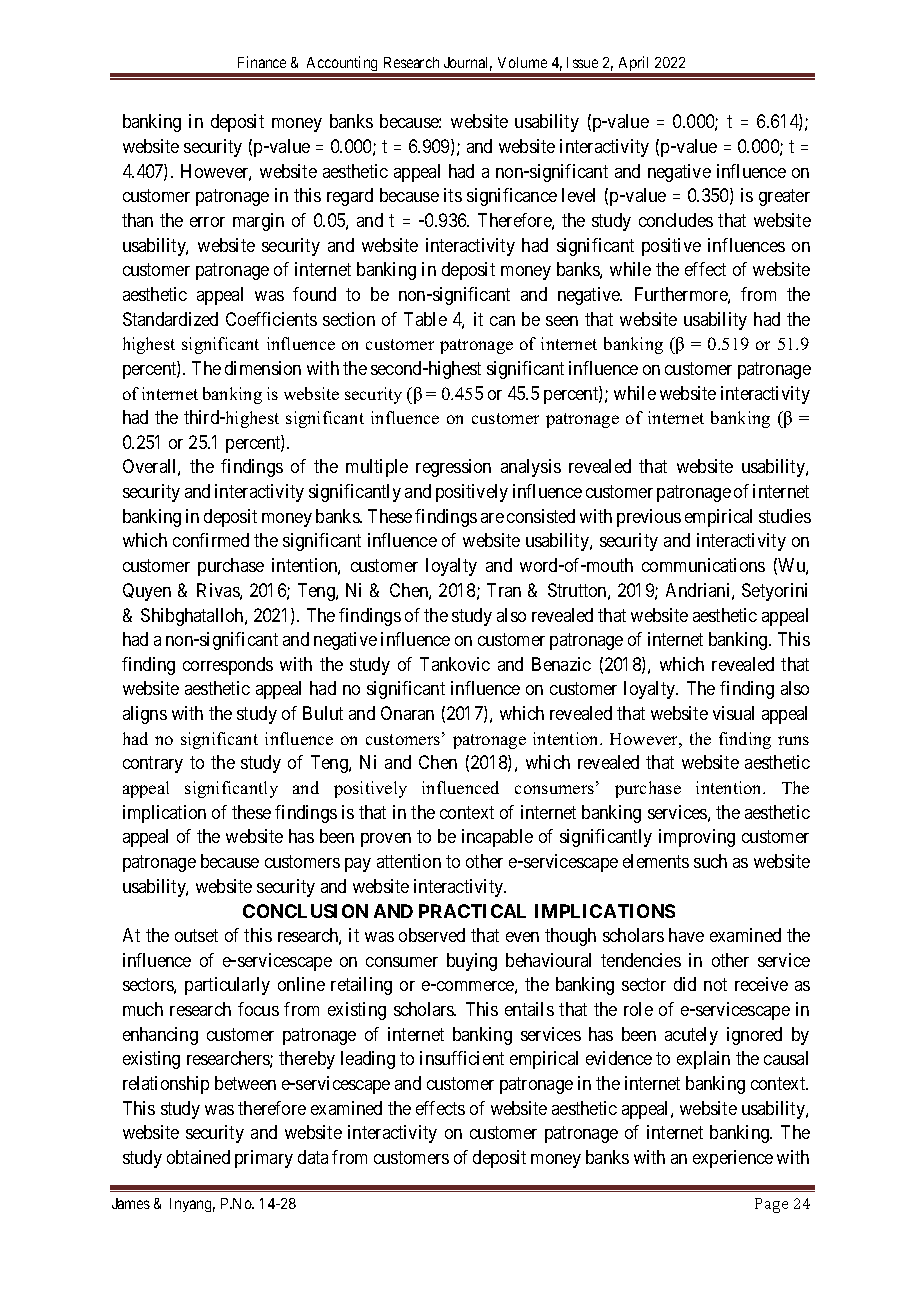 This page has height=1308, width=924. Describe the element at coordinates (211, 540) in the page. I see `confirmed` at that location.
